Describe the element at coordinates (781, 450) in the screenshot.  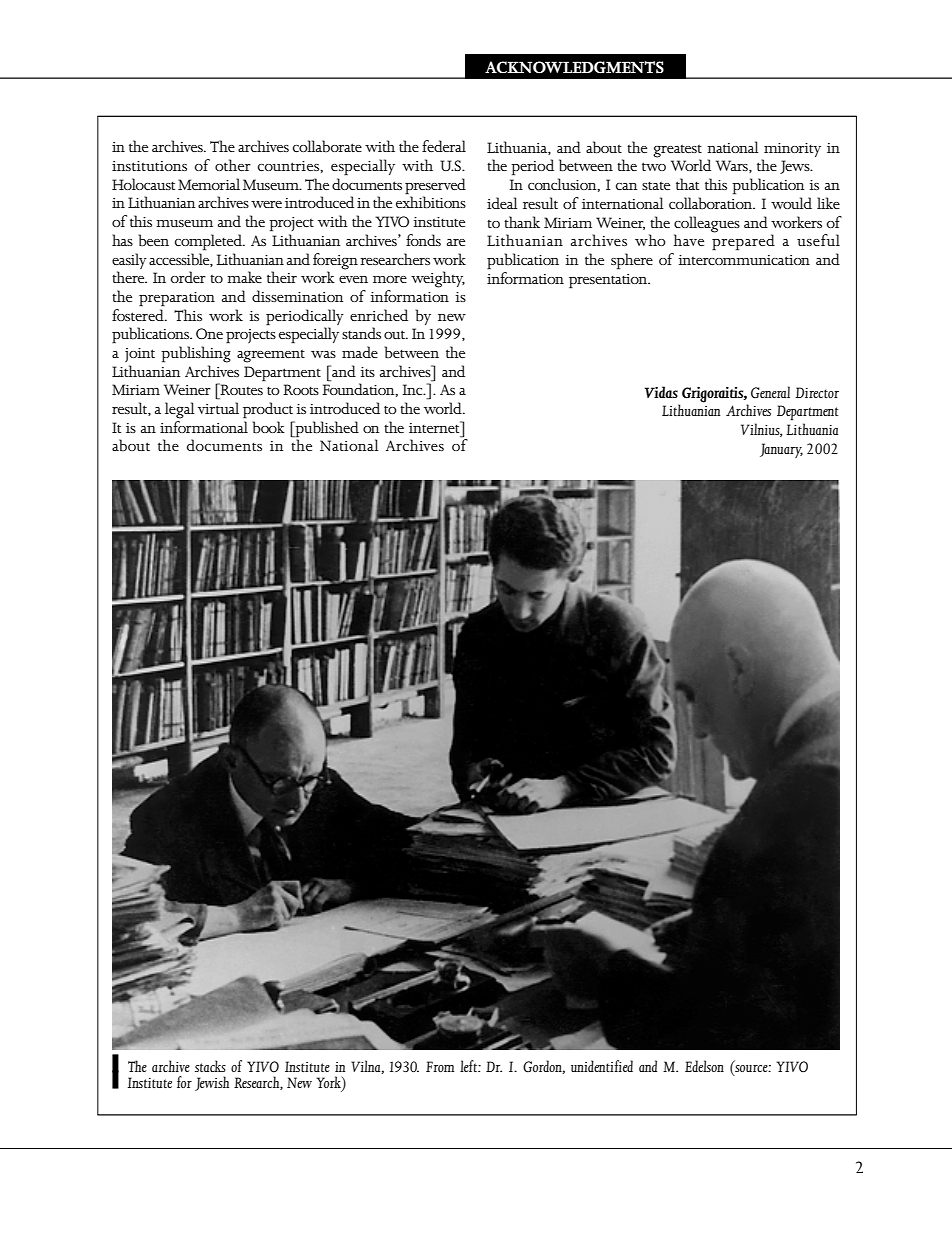
I see `January` at that location.
